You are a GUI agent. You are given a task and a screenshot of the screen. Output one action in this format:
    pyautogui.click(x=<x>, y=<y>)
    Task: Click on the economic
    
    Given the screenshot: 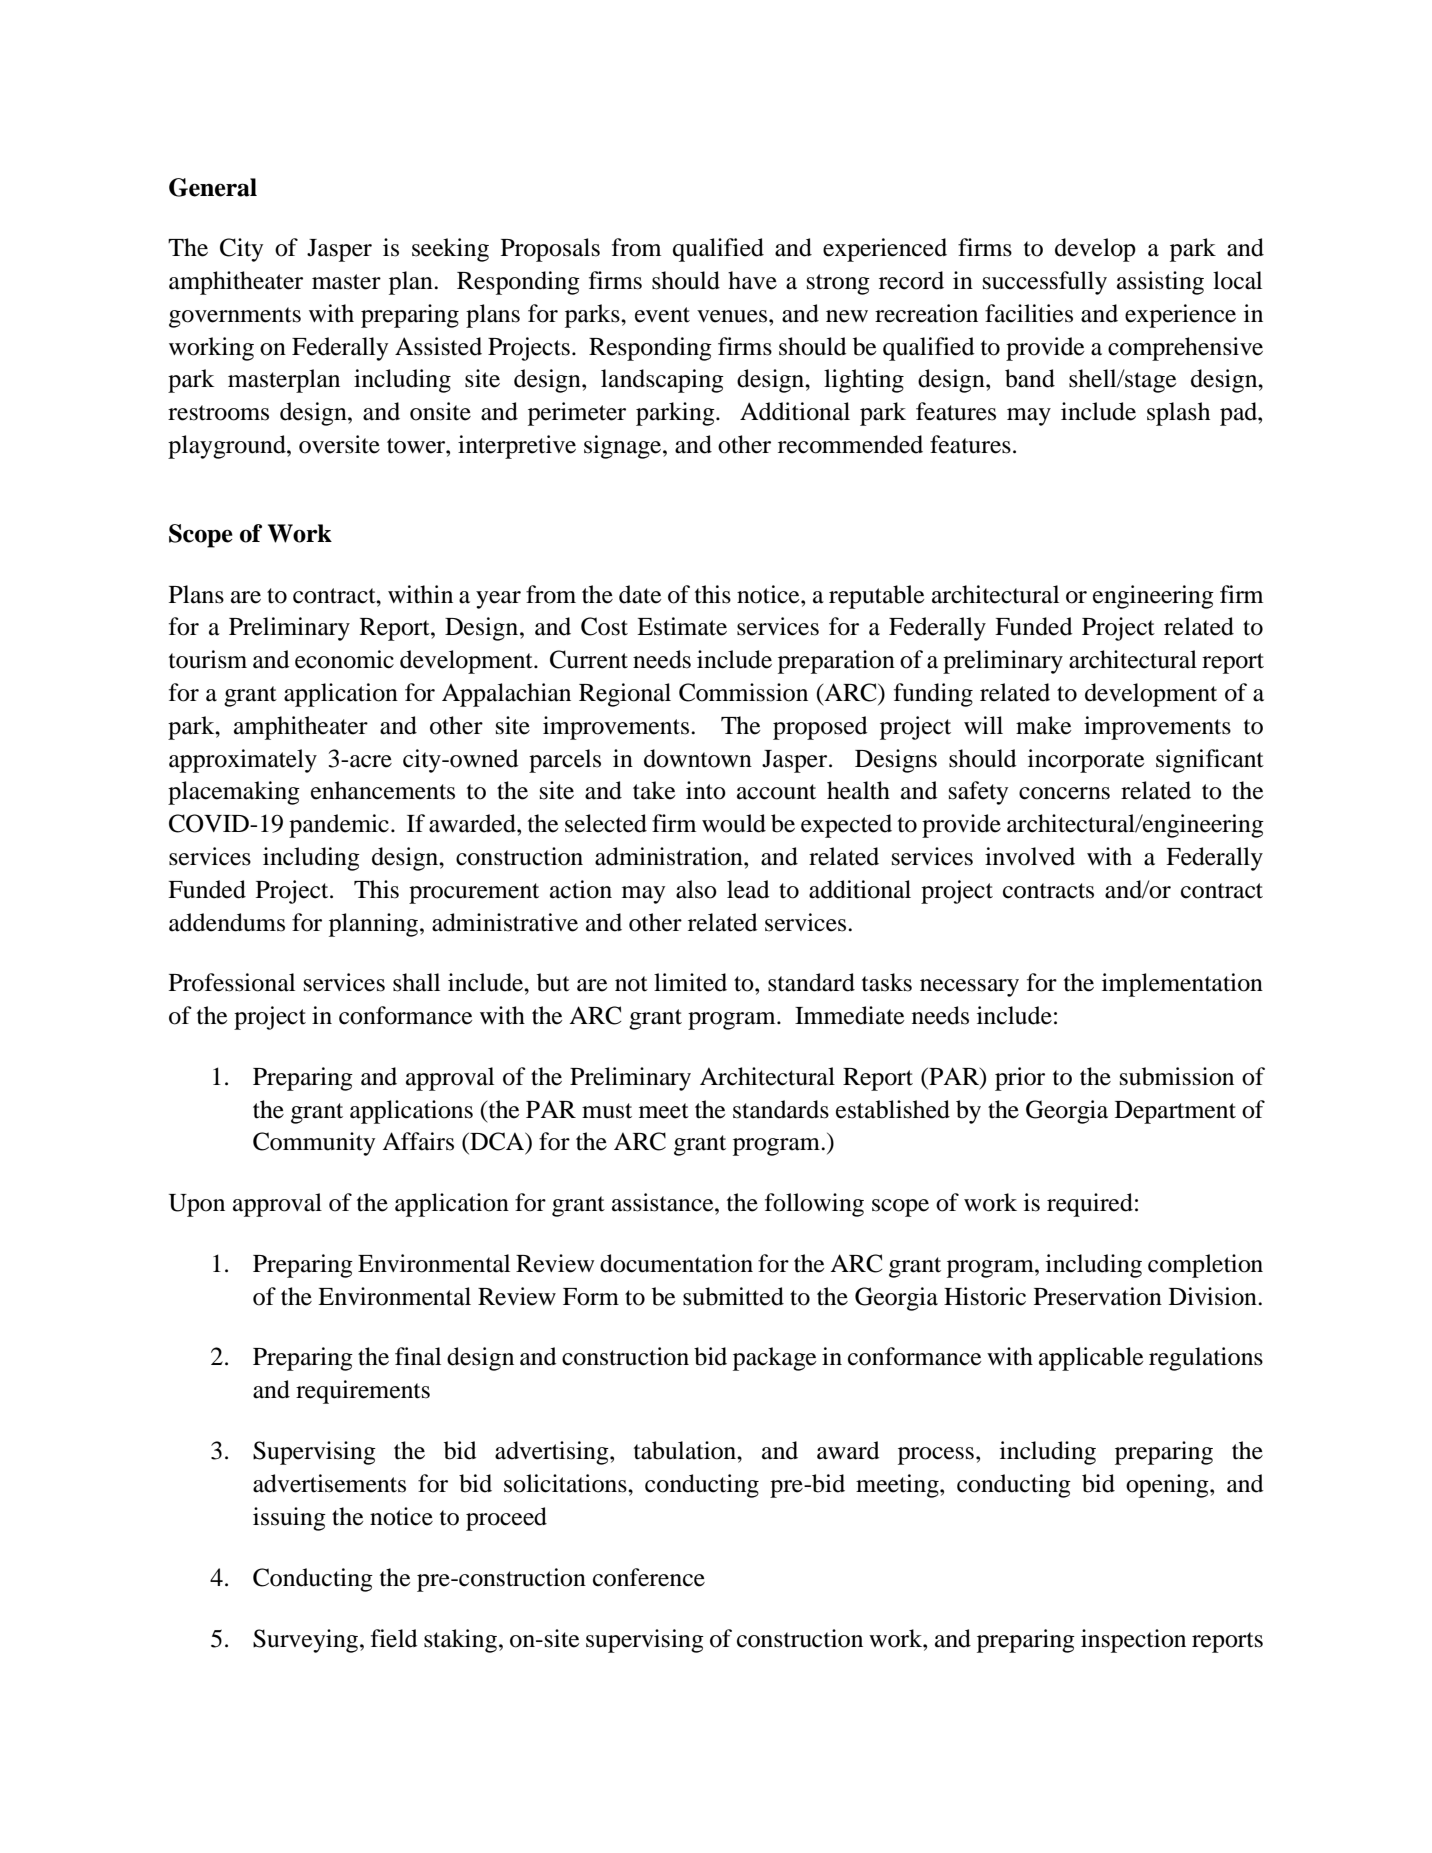 What is the action you would take?
    pyautogui.click(x=344, y=659)
